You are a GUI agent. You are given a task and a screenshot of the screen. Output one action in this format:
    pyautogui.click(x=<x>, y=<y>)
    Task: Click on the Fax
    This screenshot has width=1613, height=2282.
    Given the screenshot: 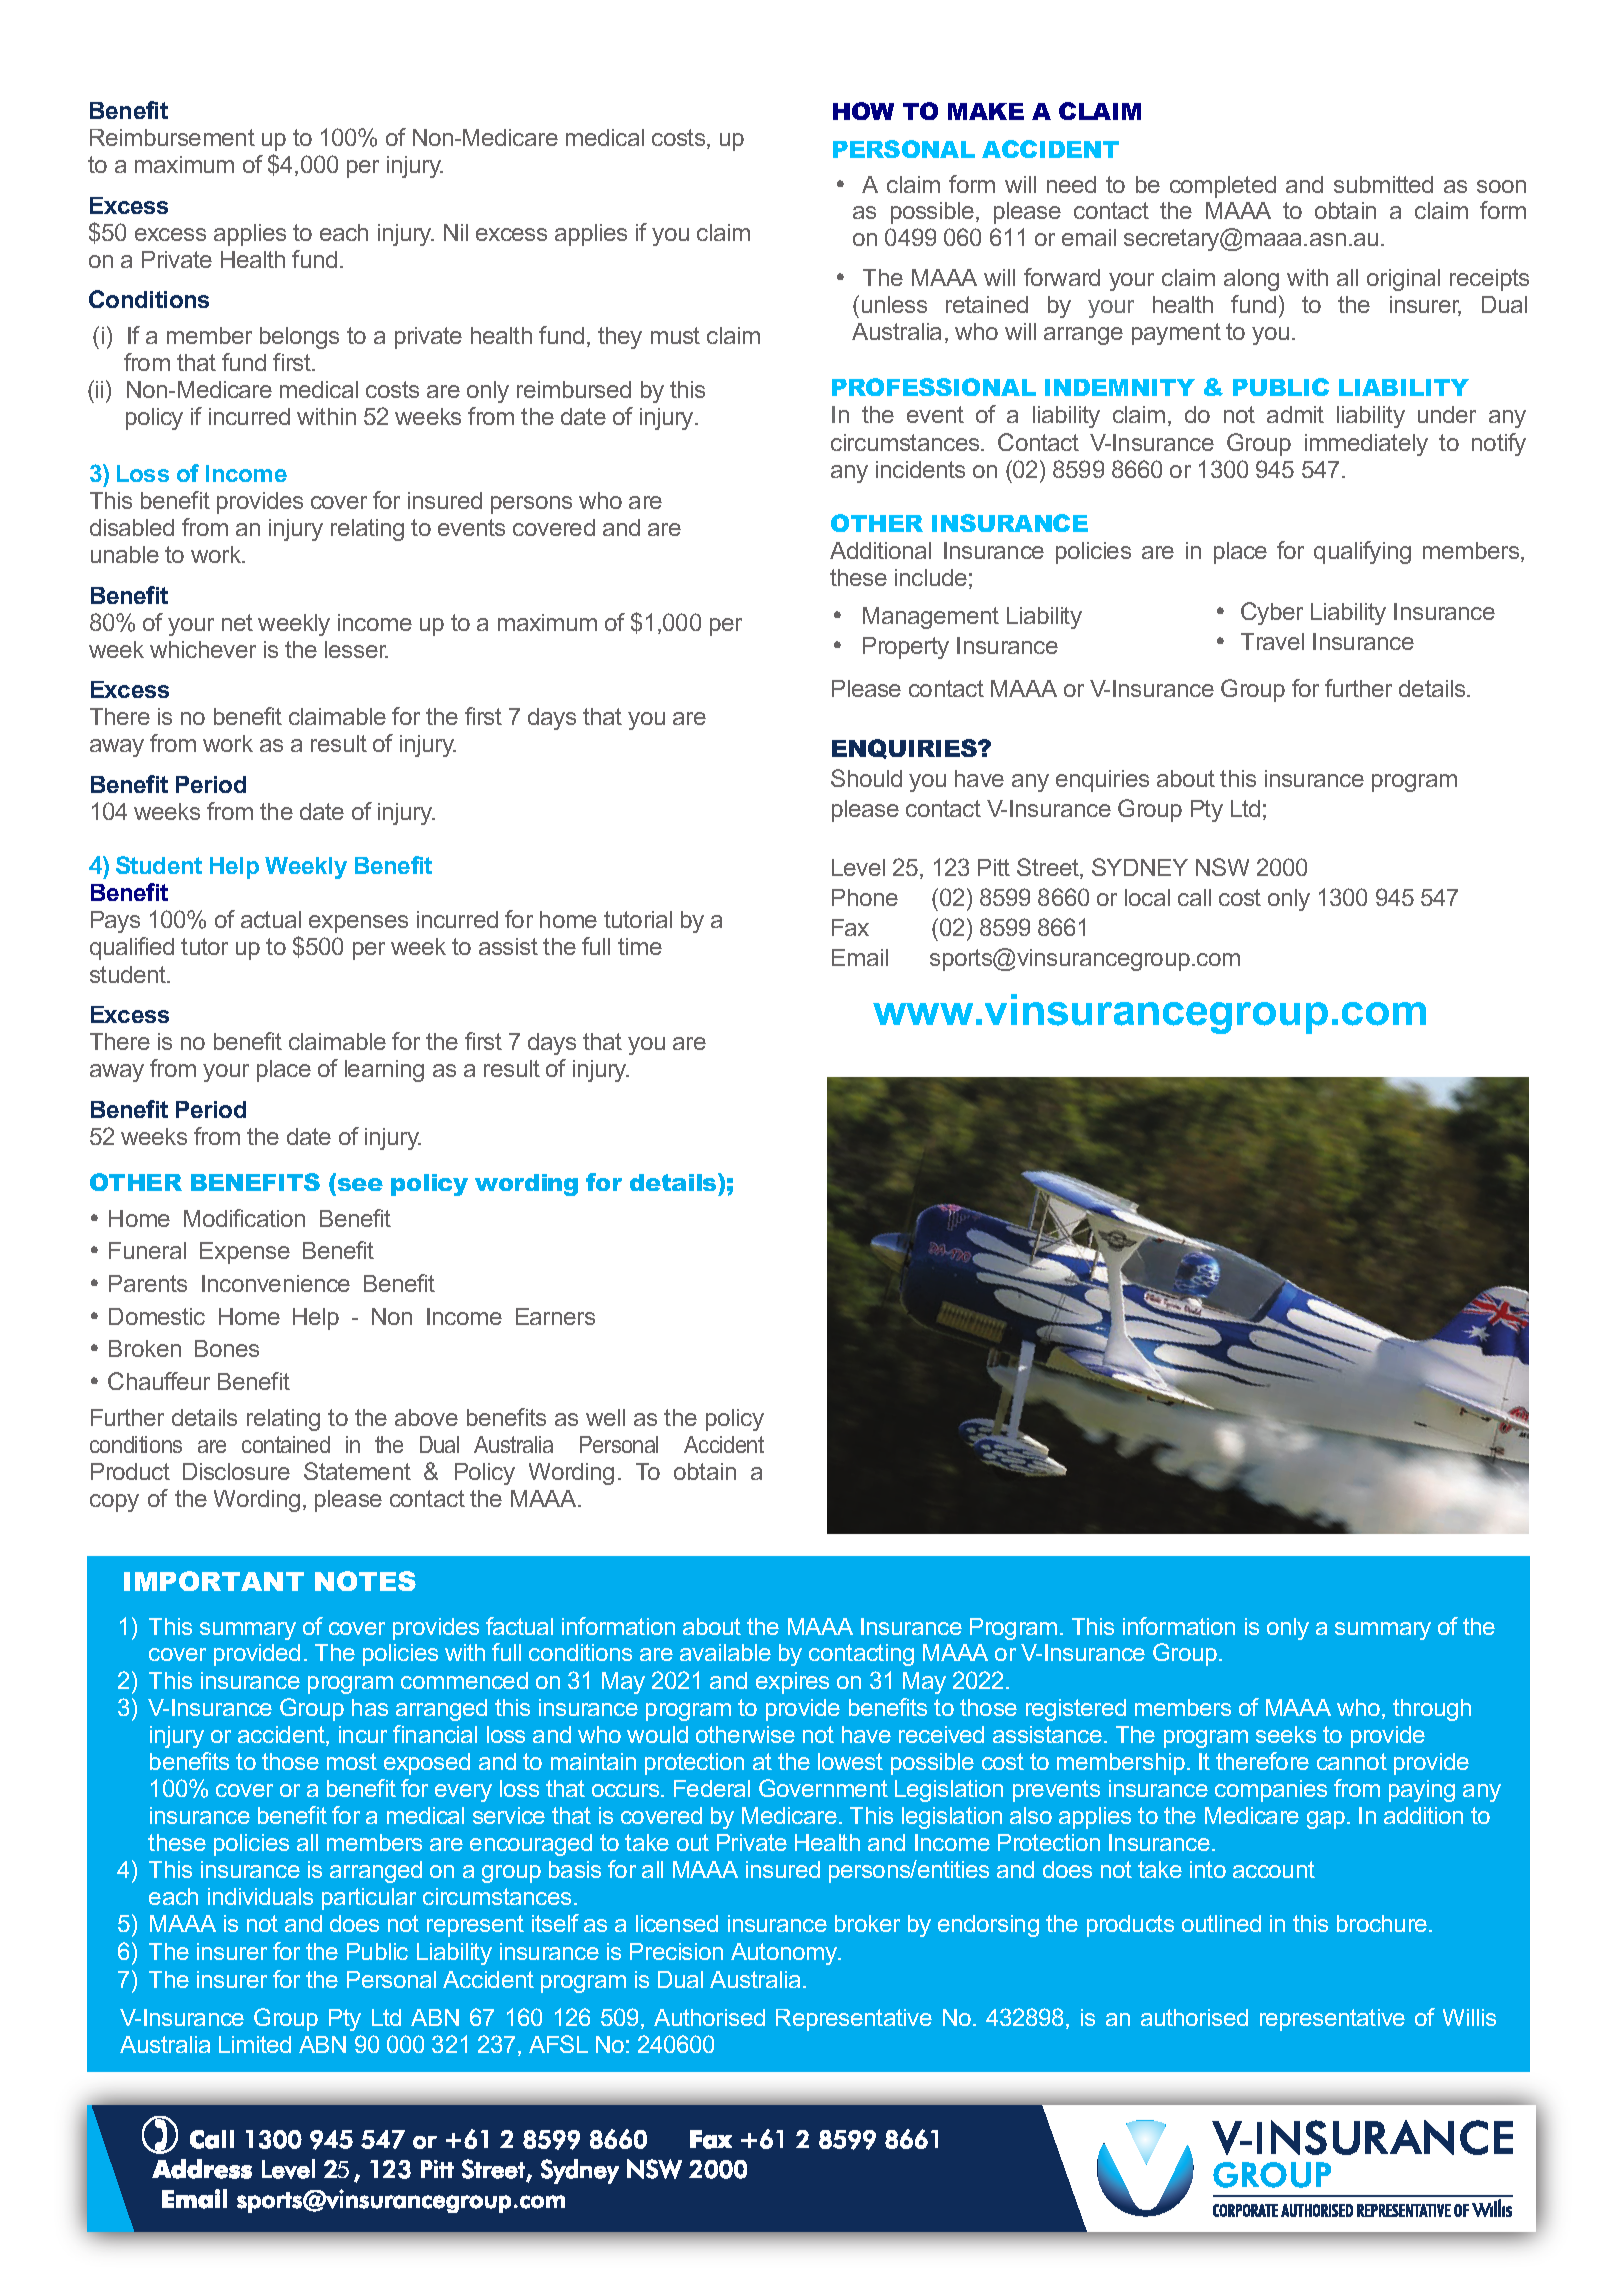 What is the action you would take?
    pyautogui.click(x=850, y=927)
